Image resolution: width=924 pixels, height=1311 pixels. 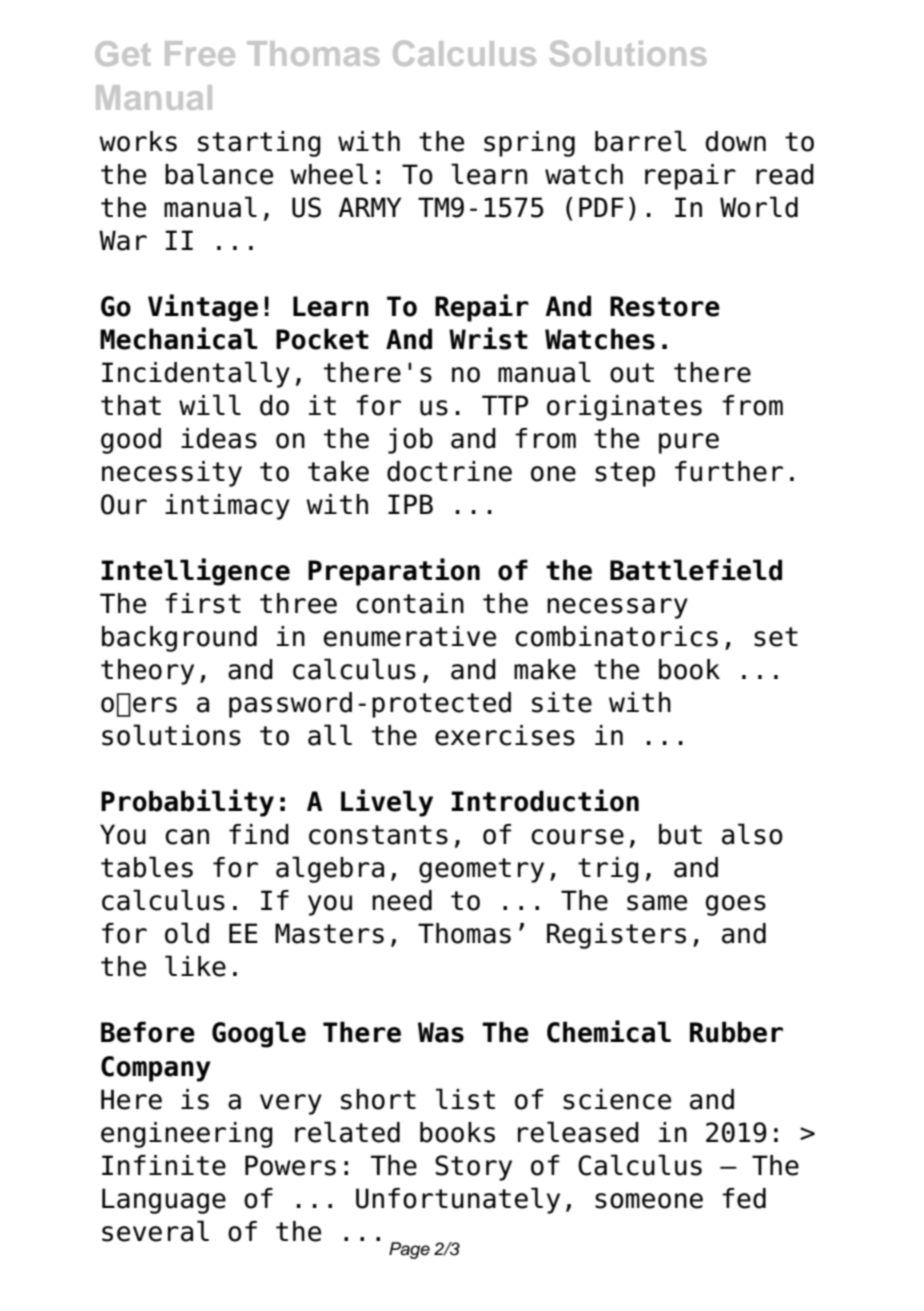 What do you see at coordinates (776, 637) in the screenshot?
I see `set` at bounding box center [776, 637].
